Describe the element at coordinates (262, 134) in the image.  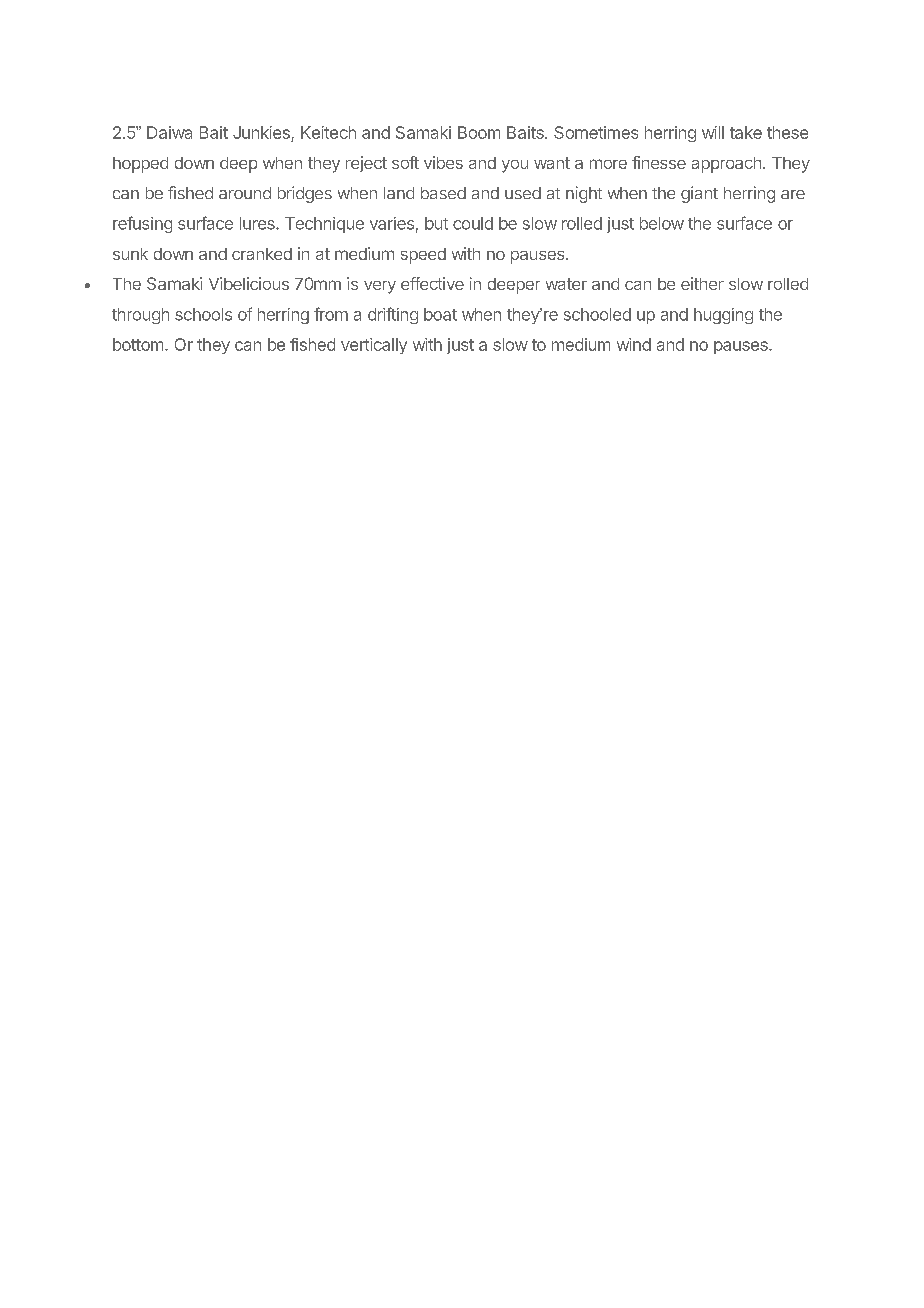
I see `Junkies` at that location.
